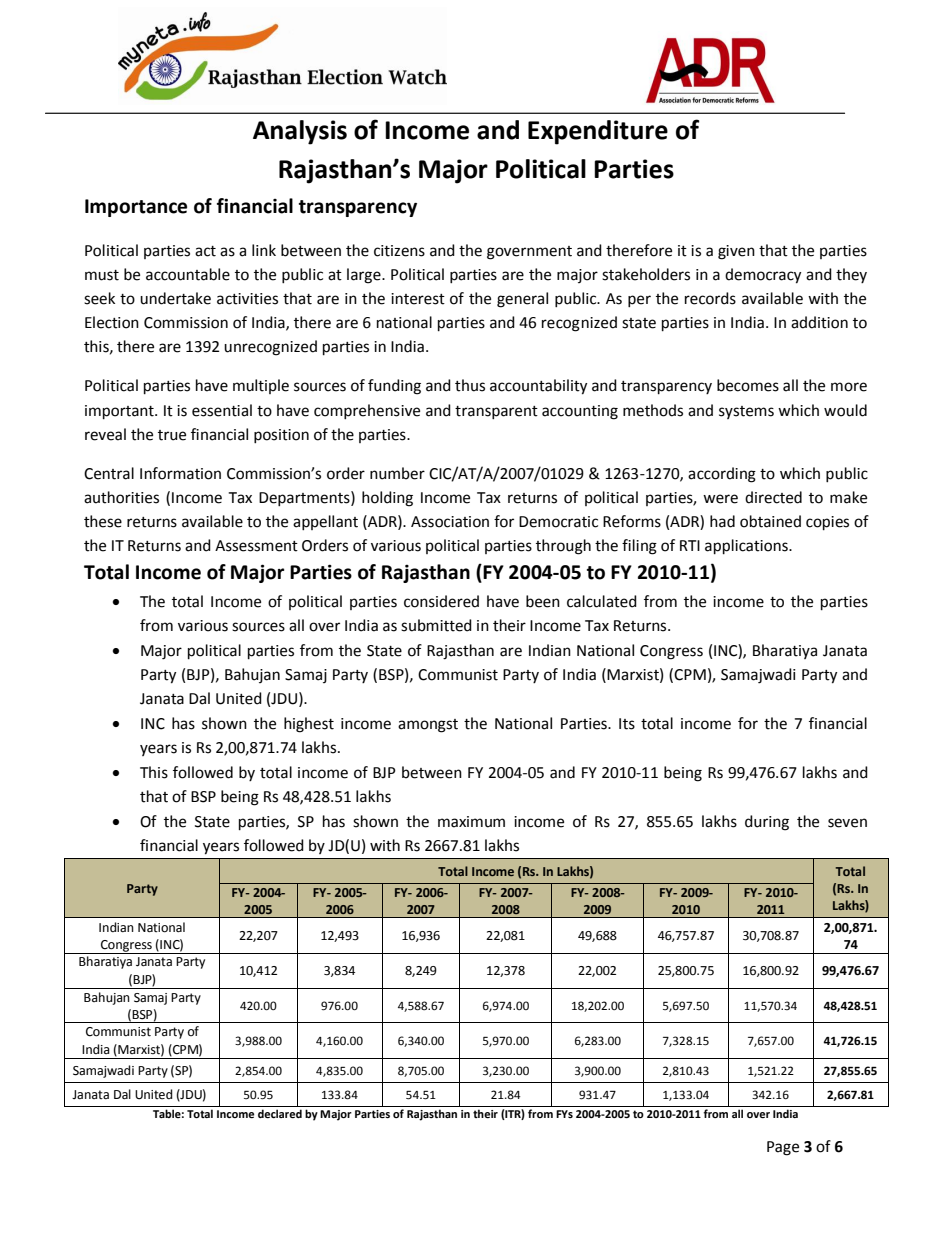 This screenshot has height=1233, width=952. What do you see at coordinates (136, 208) in the screenshot?
I see `Importance` at bounding box center [136, 208].
